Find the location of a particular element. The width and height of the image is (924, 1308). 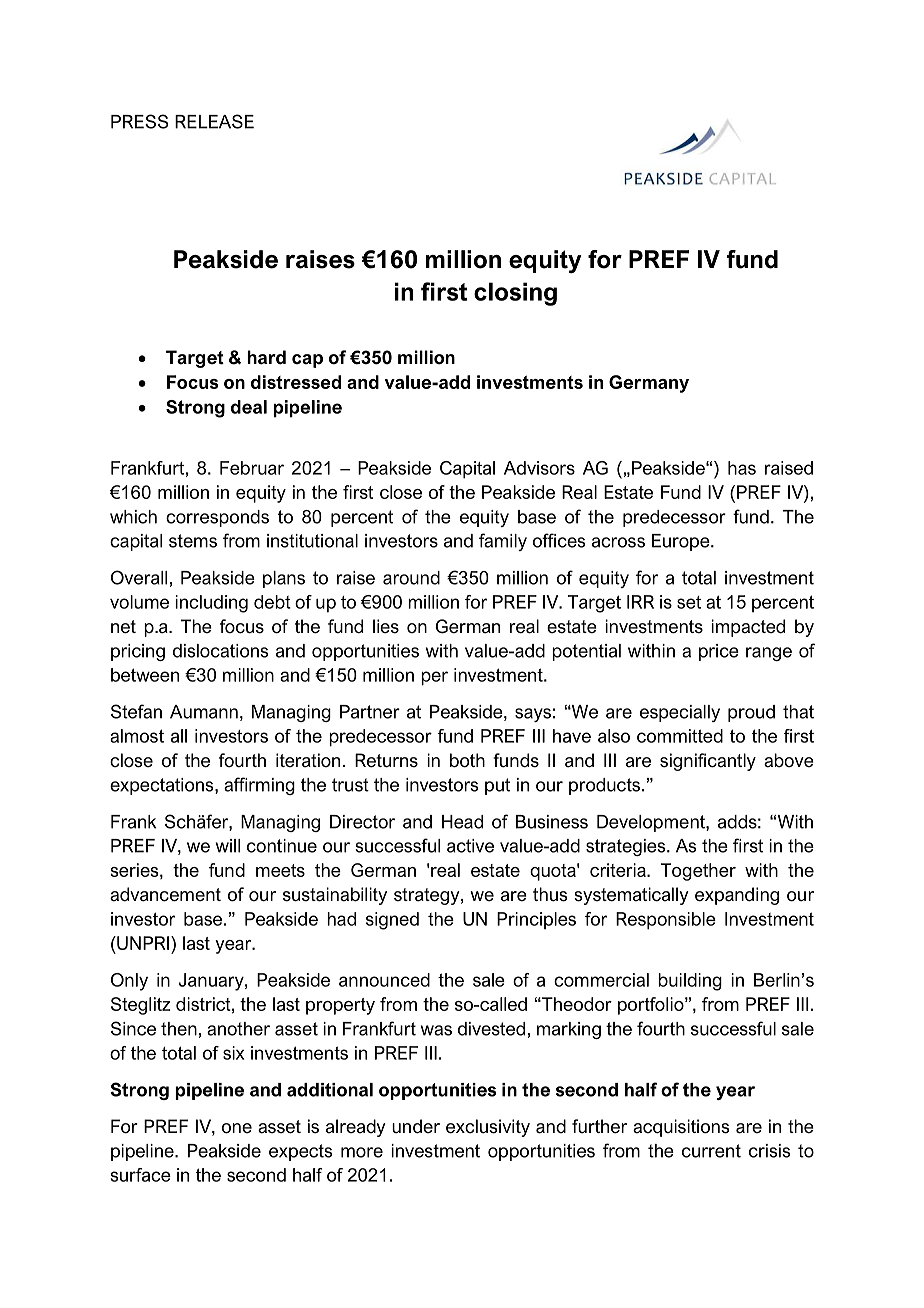

RELEASE is located at coordinates (214, 121).
